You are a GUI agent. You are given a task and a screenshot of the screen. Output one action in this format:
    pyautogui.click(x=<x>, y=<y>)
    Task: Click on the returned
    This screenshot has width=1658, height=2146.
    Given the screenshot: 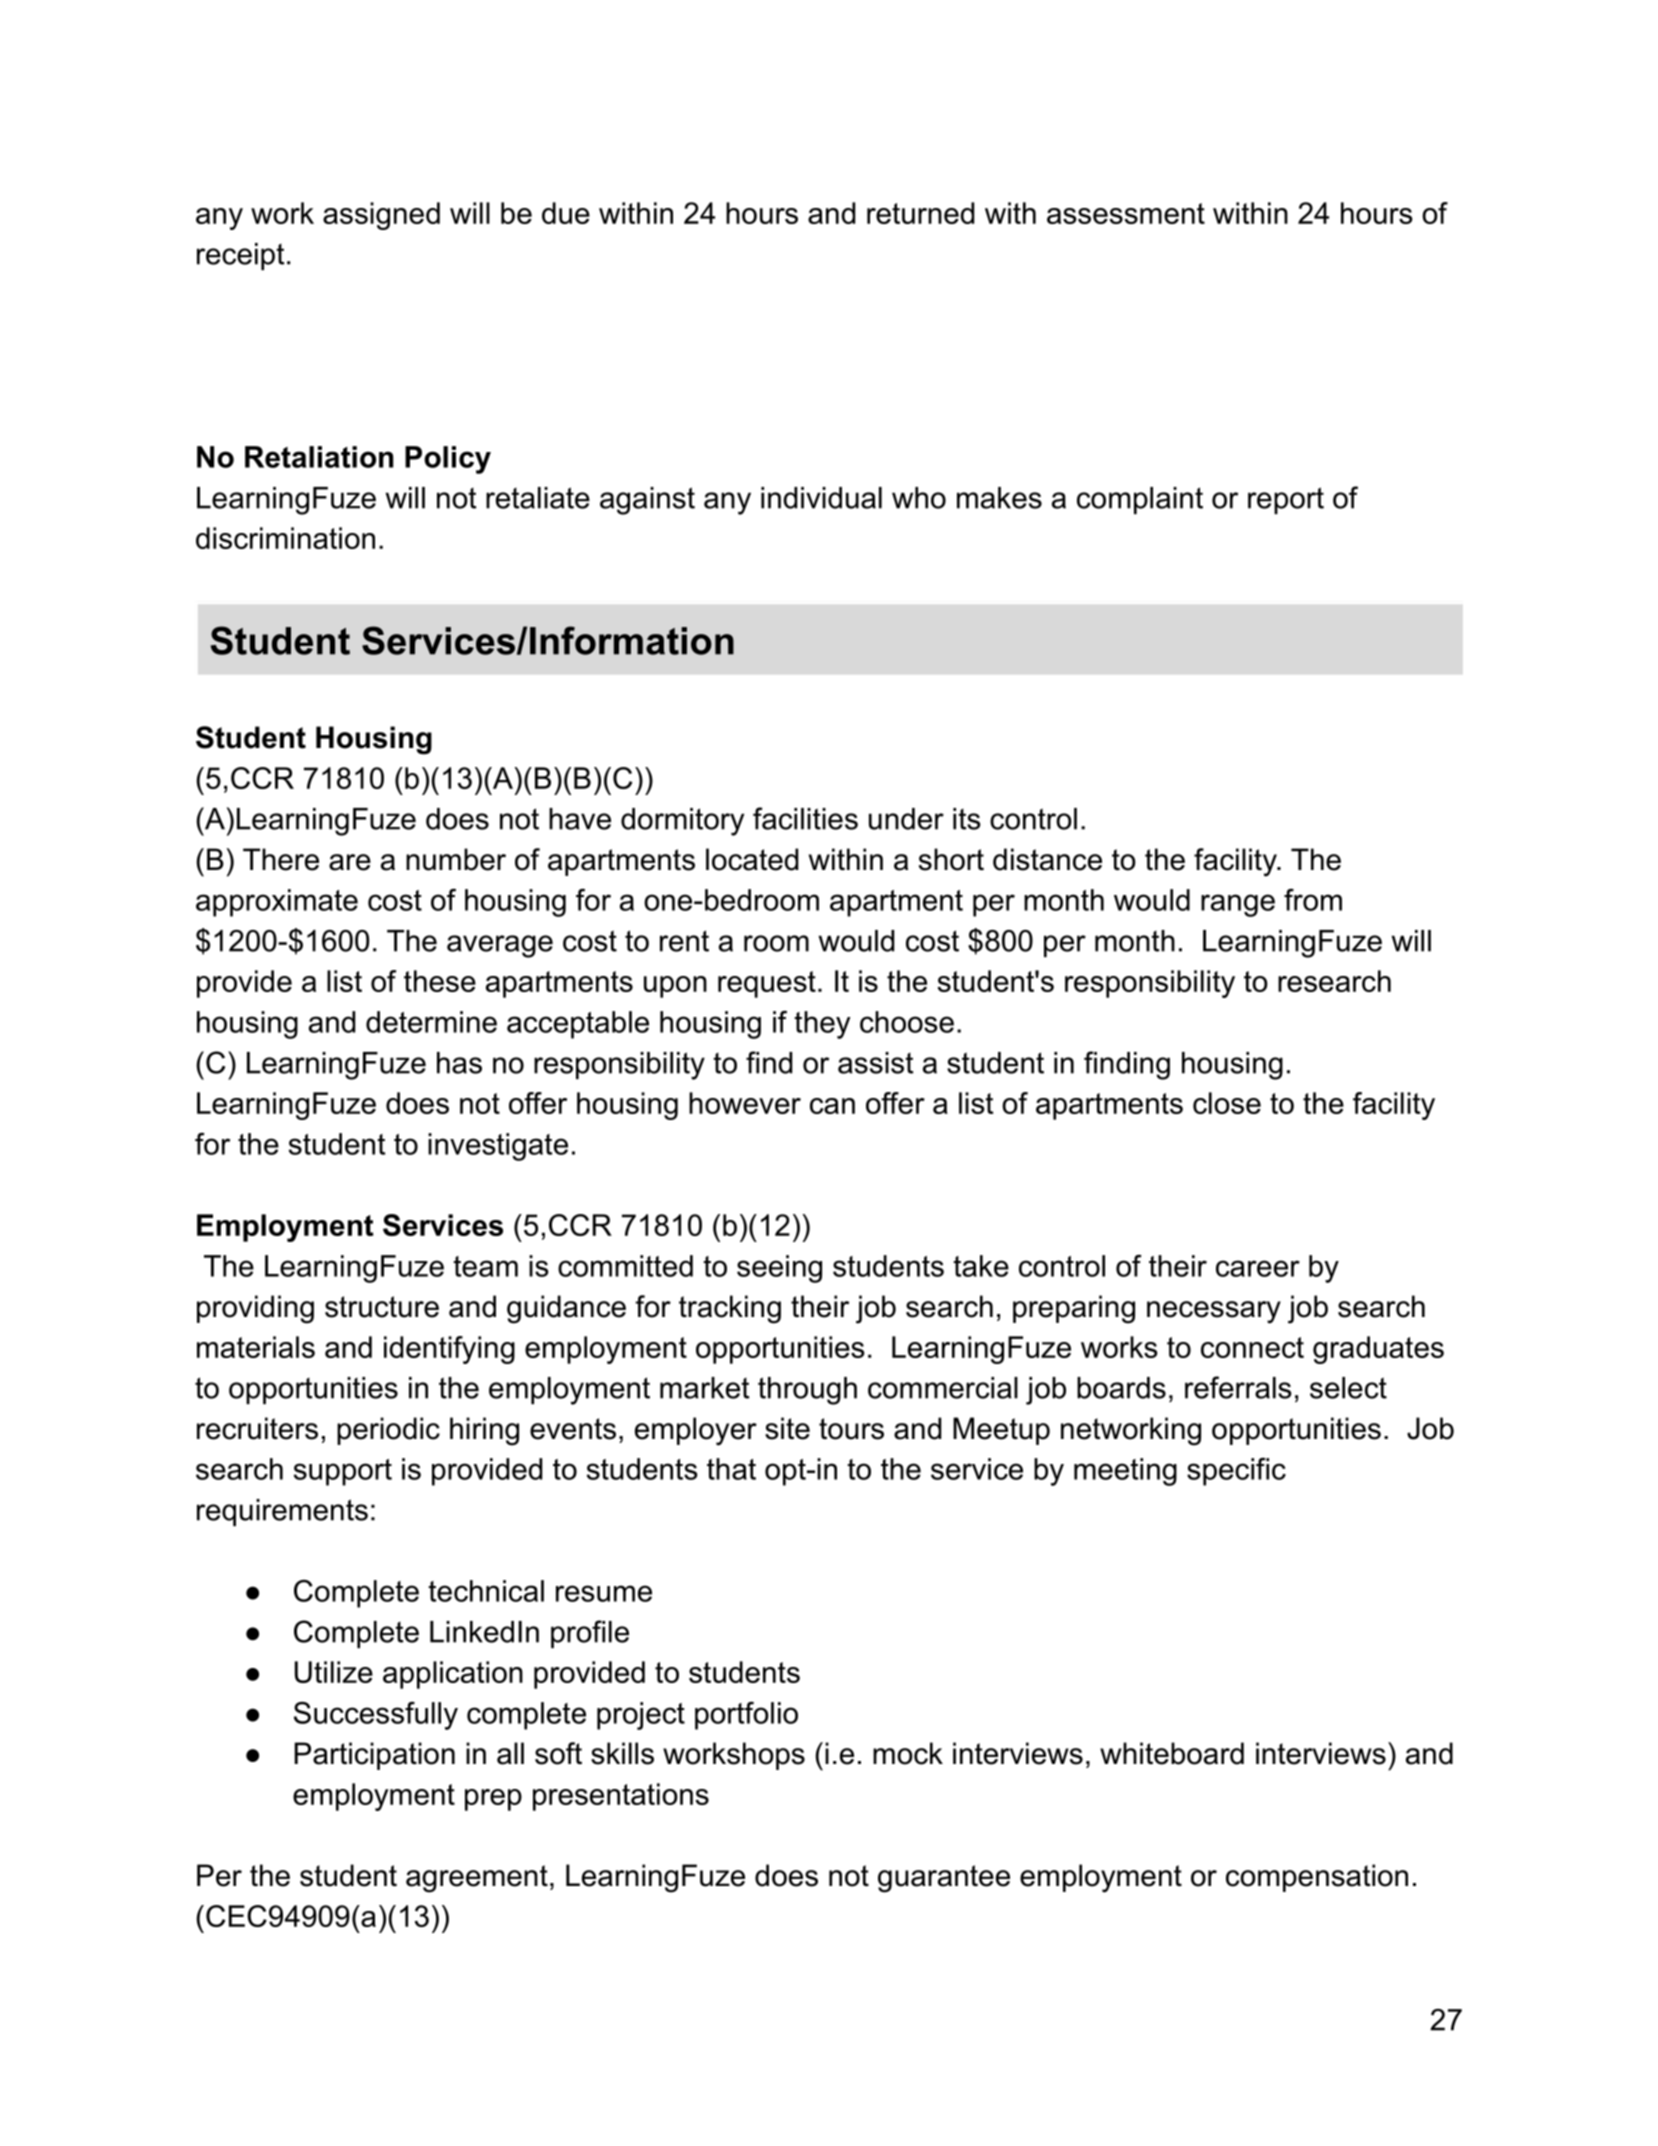 What is the action you would take?
    pyautogui.click(x=920, y=213)
